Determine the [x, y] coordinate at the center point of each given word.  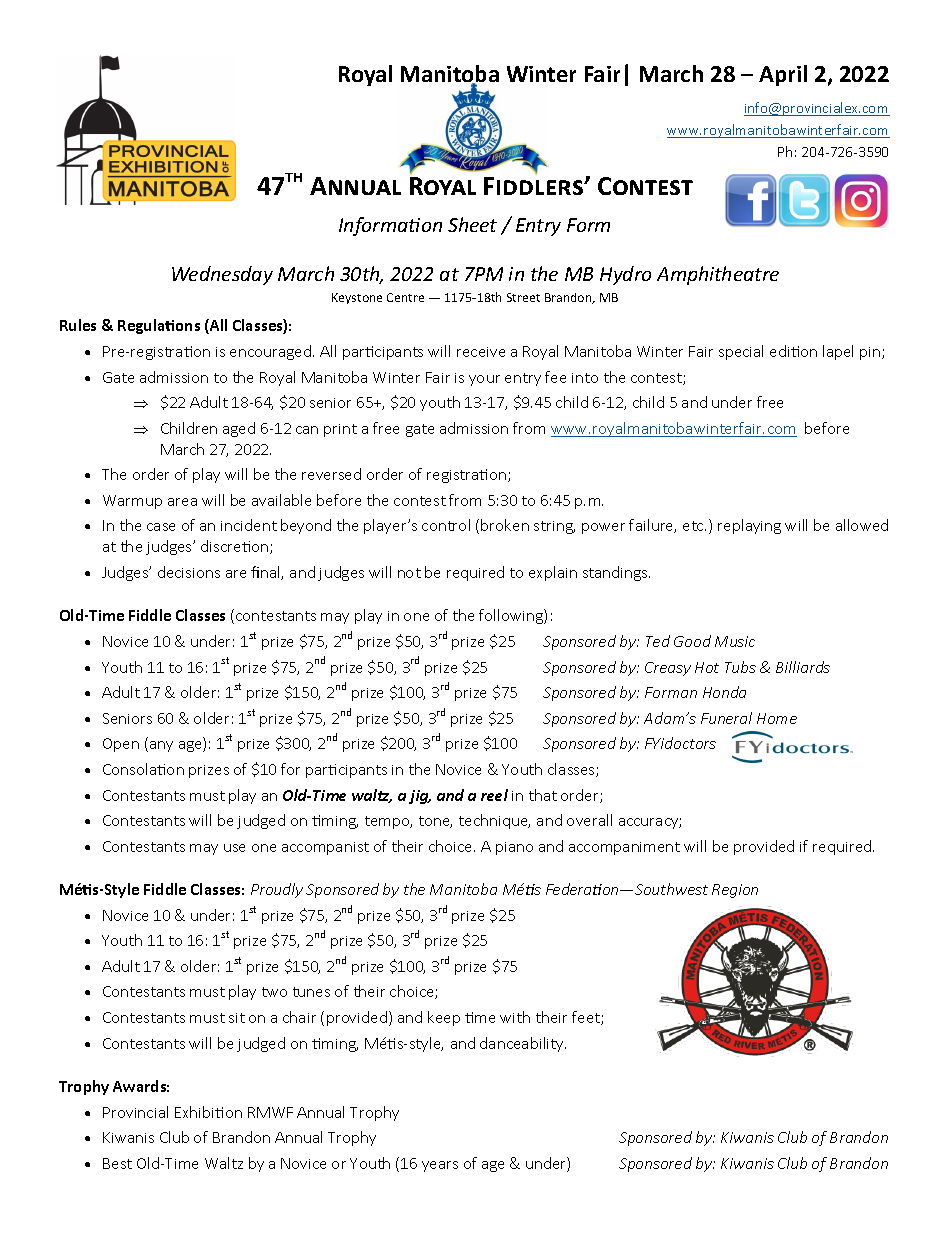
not [409, 573]
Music [735, 641]
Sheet [472, 224]
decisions [189, 572]
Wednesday [222, 275]
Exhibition [208, 1112]
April [783, 75]
